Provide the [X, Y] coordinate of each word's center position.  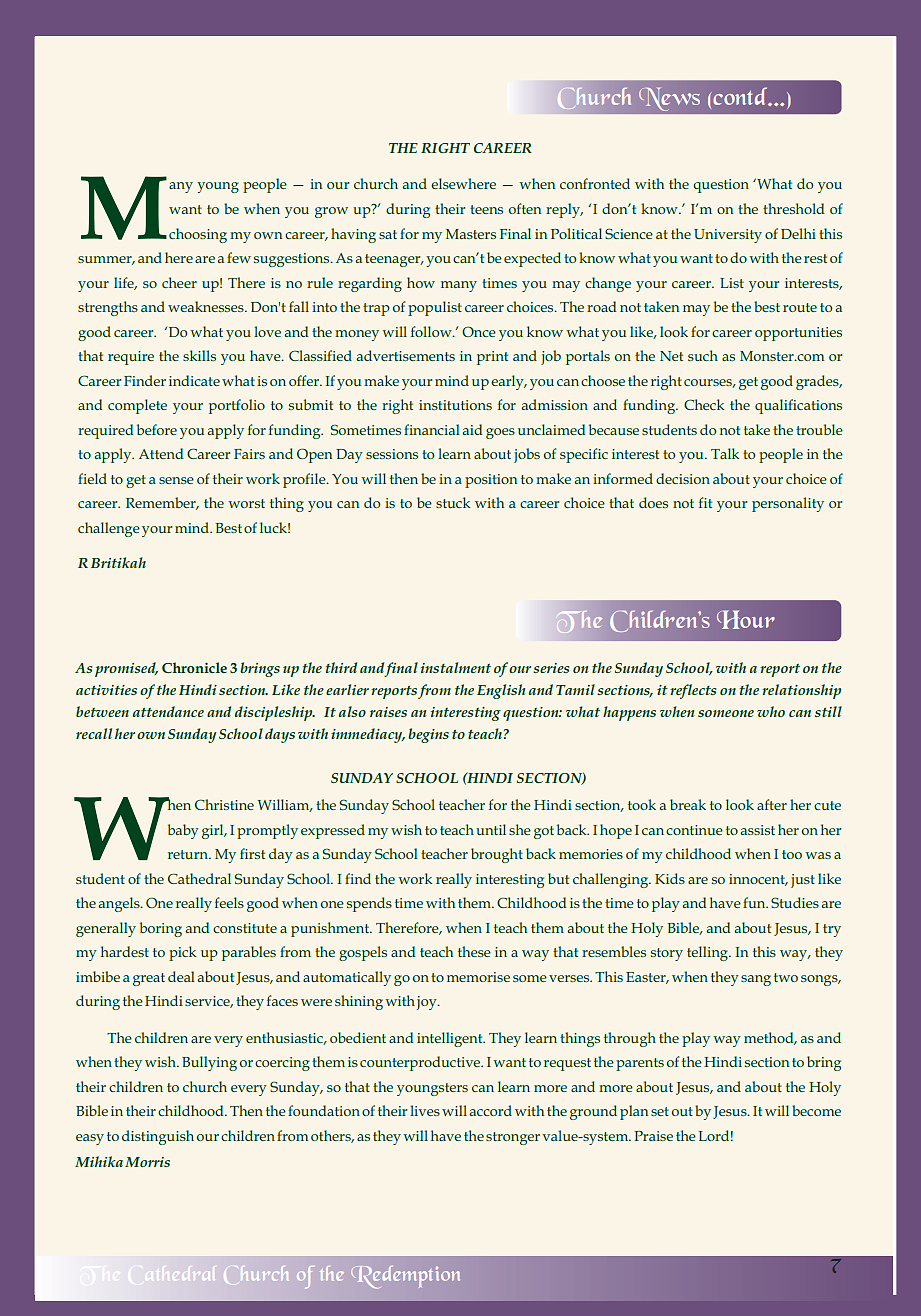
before [157, 429]
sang [756, 980]
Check [704, 404]
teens [486, 209]
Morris [147, 1162]
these [474, 951]
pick [182, 953]
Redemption [405, 1277]
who [771, 711]
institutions [455, 405]
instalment [456, 667]
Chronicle [194, 667]
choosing [198, 235]
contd [740, 96]
